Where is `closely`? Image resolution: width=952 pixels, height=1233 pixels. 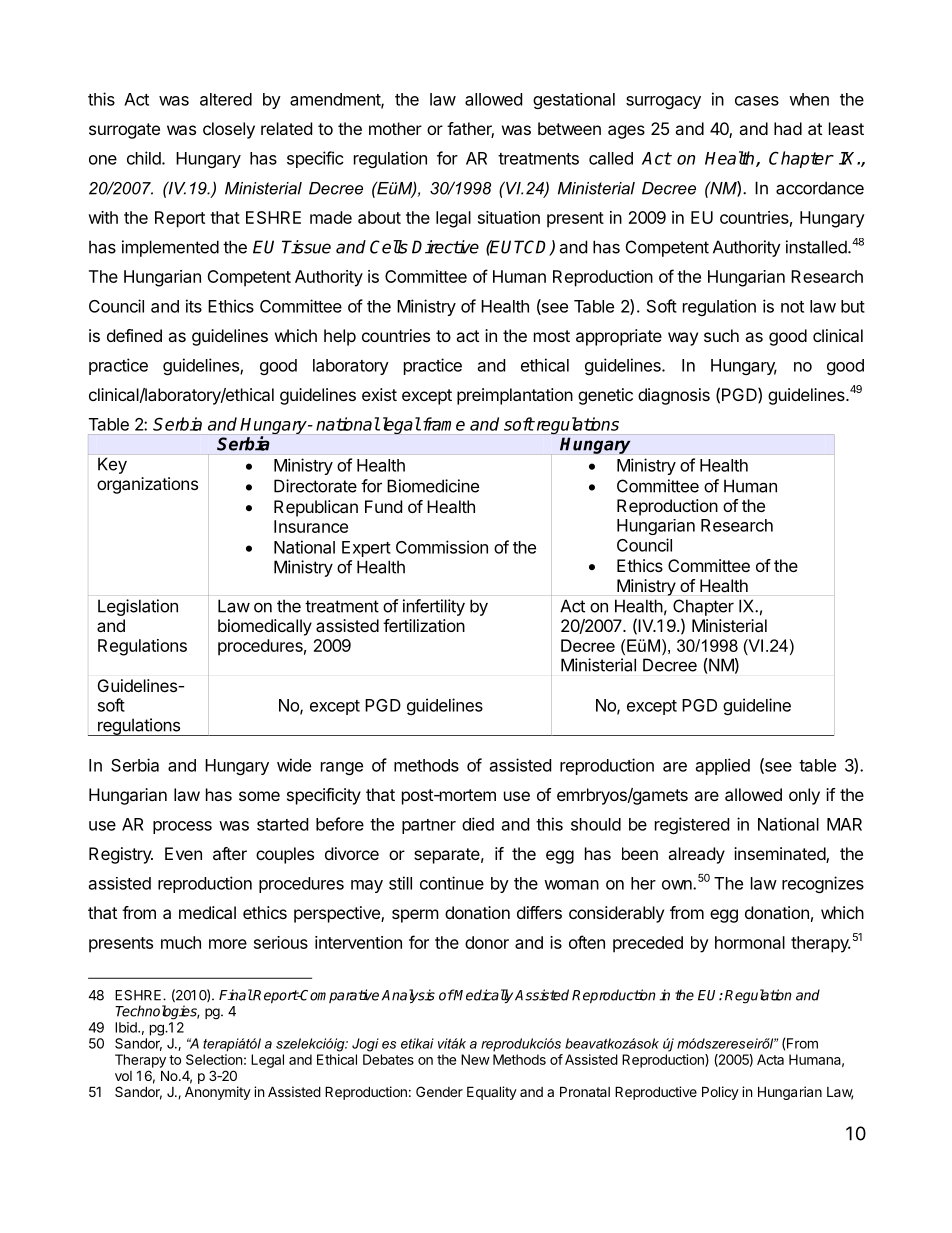
closely is located at coordinates (229, 130).
